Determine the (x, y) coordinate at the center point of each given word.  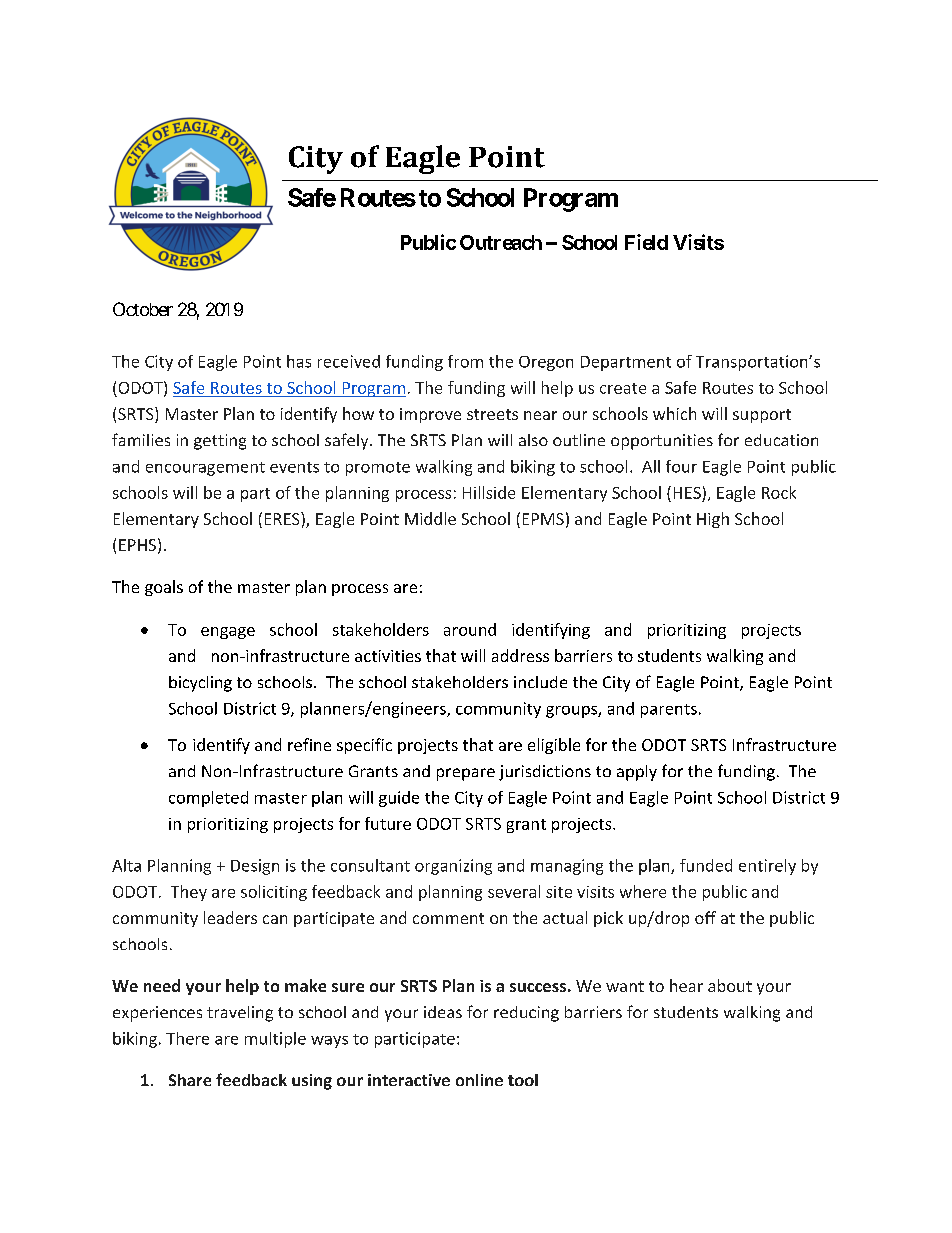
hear (686, 985)
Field (646, 242)
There (187, 1038)
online (479, 1080)
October (143, 309)
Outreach (501, 242)
